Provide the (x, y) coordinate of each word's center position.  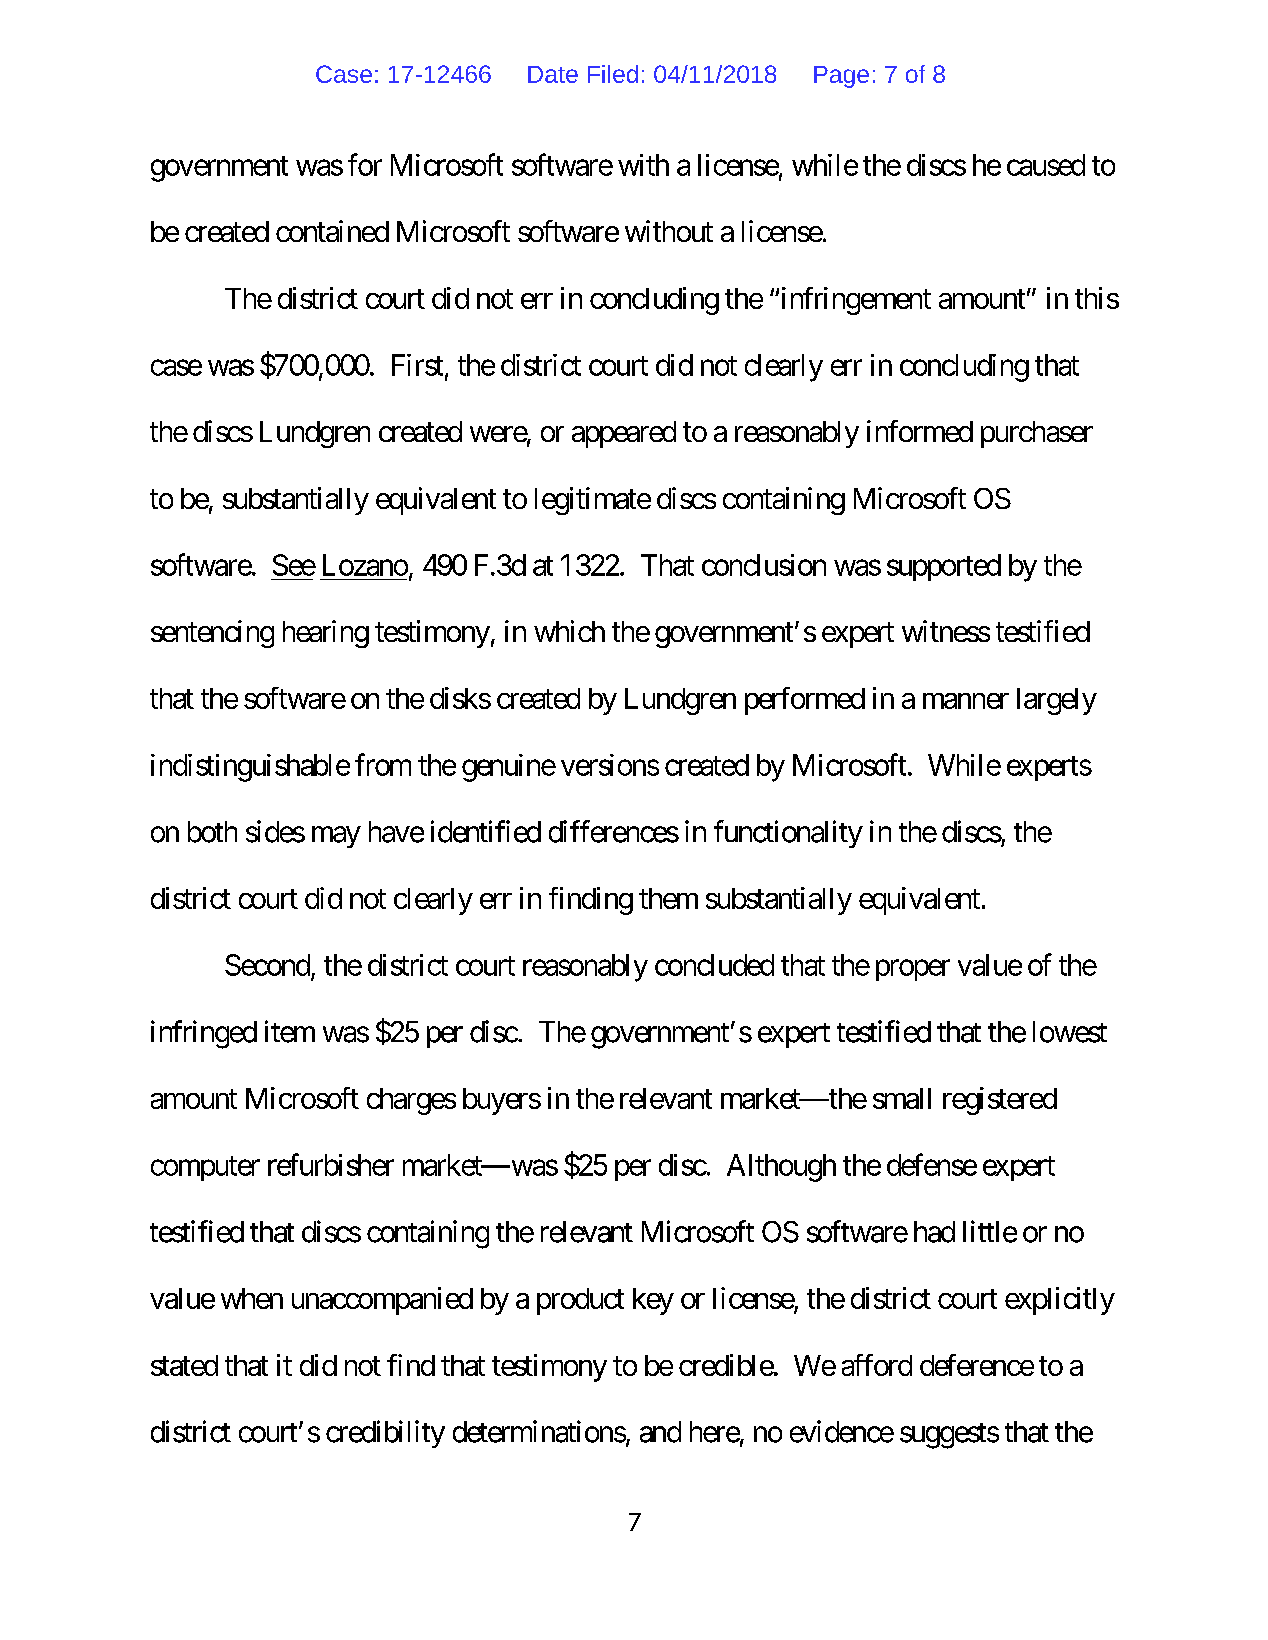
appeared (624, 434)
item (290, 1031)
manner (966, 701)
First (417, 365)
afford (877, 1365)
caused (1046, 165)
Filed (613, 74)
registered (1000, 1101)
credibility (385, 1434)
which (569, 631)
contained (332, 231)
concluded (714, 965)
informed (920, 431)
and (660, 1432)
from (383, 764)
